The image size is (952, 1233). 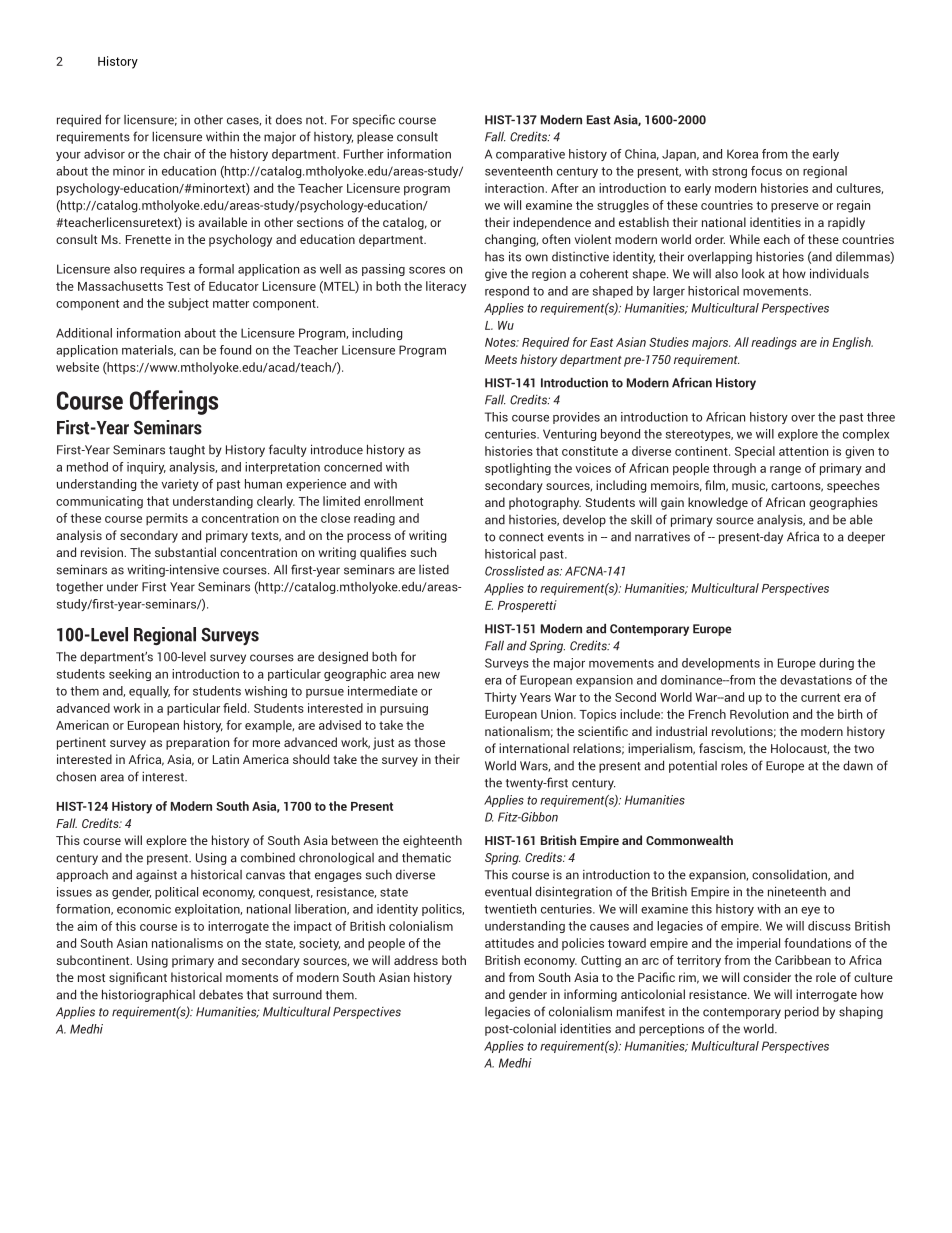 What do you see at coordinates (518, 469) in the image?
I see `spotlighting` at bounding box center [518, 469].
